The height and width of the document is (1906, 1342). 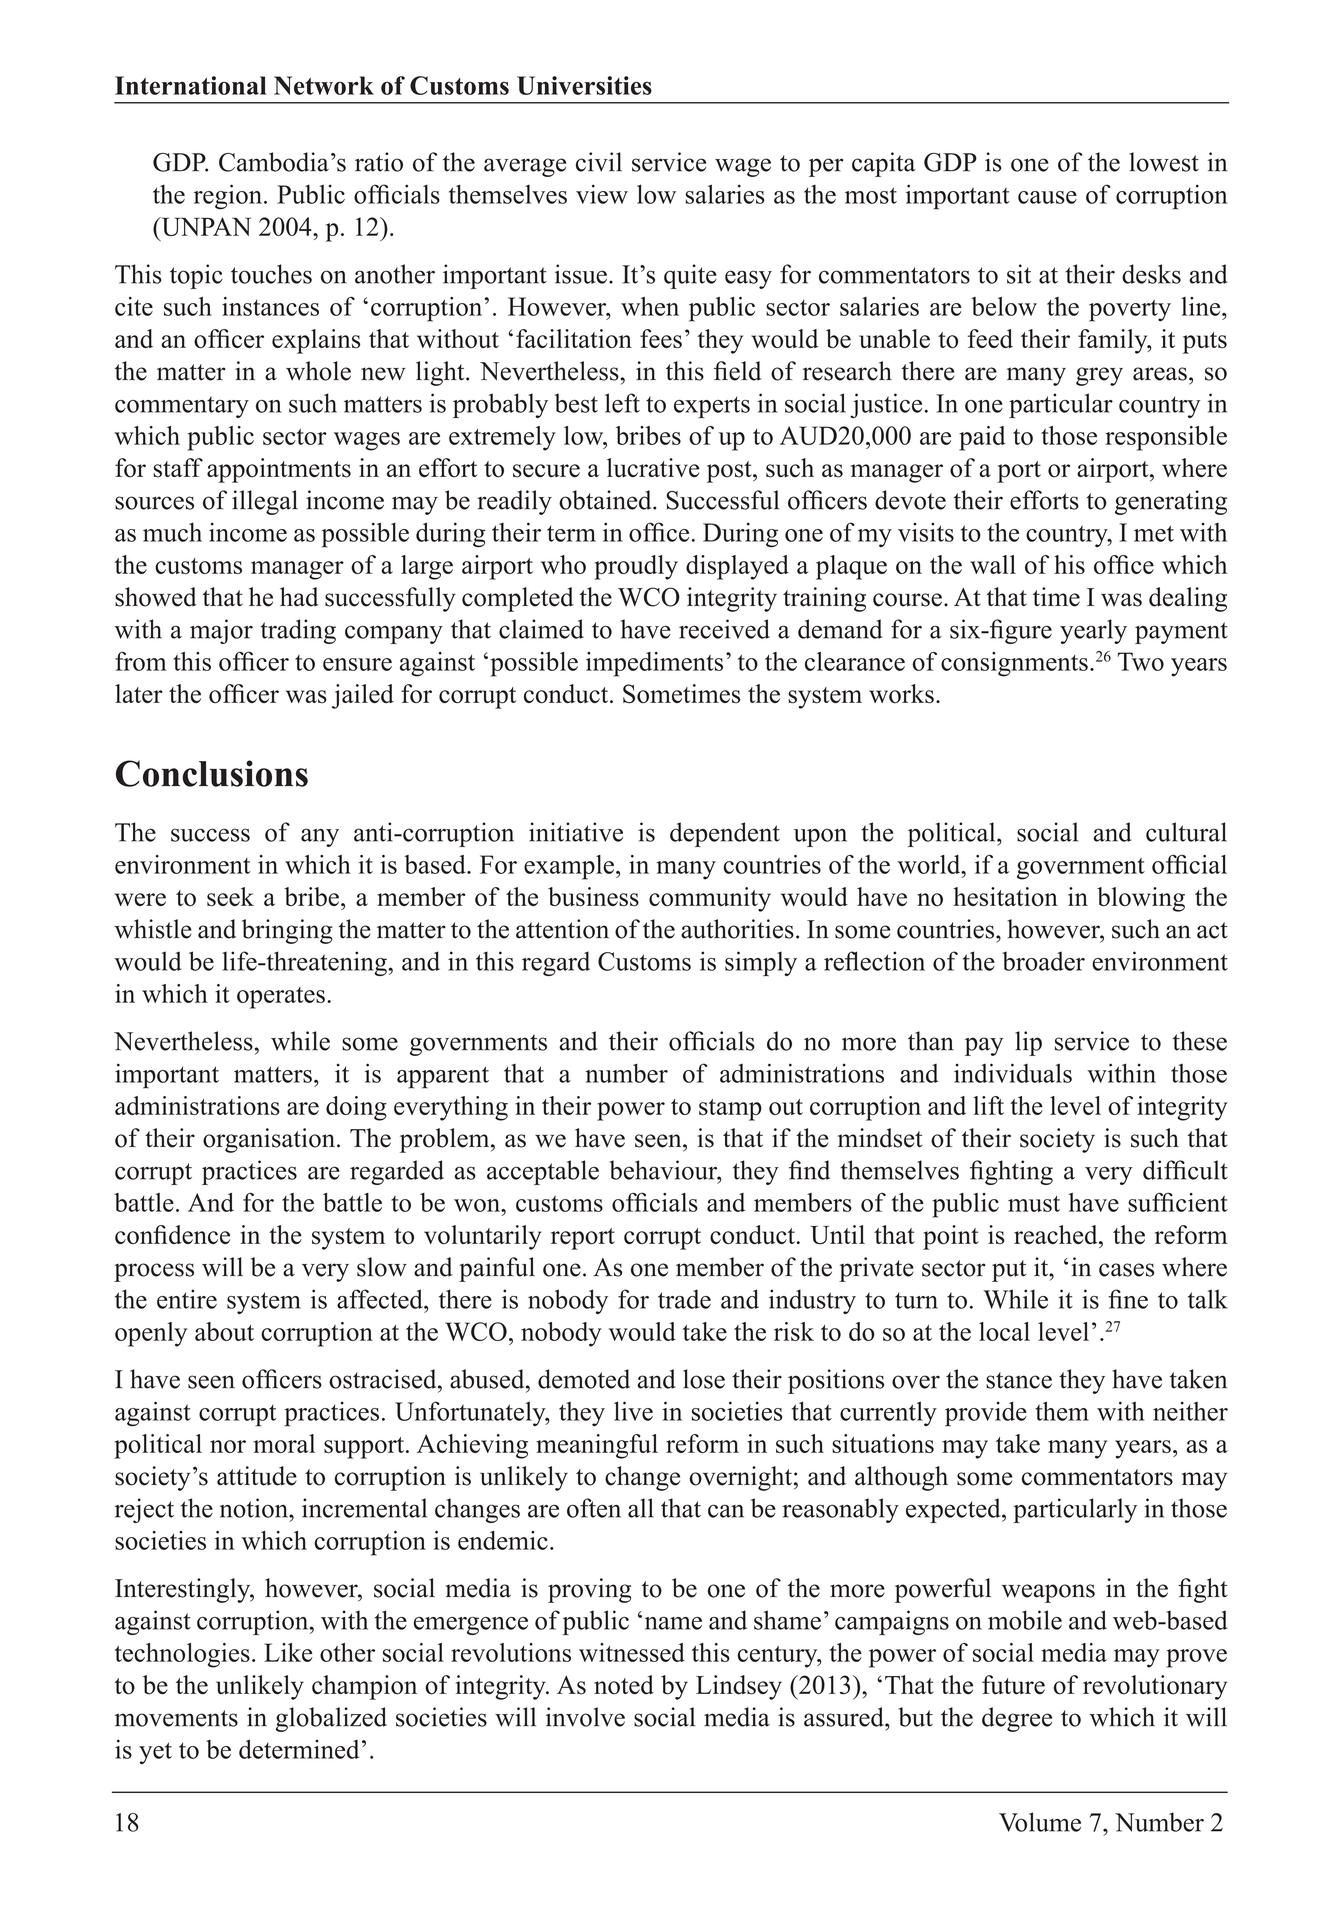 I want to click on impediments, so click(x=654, y=664).
